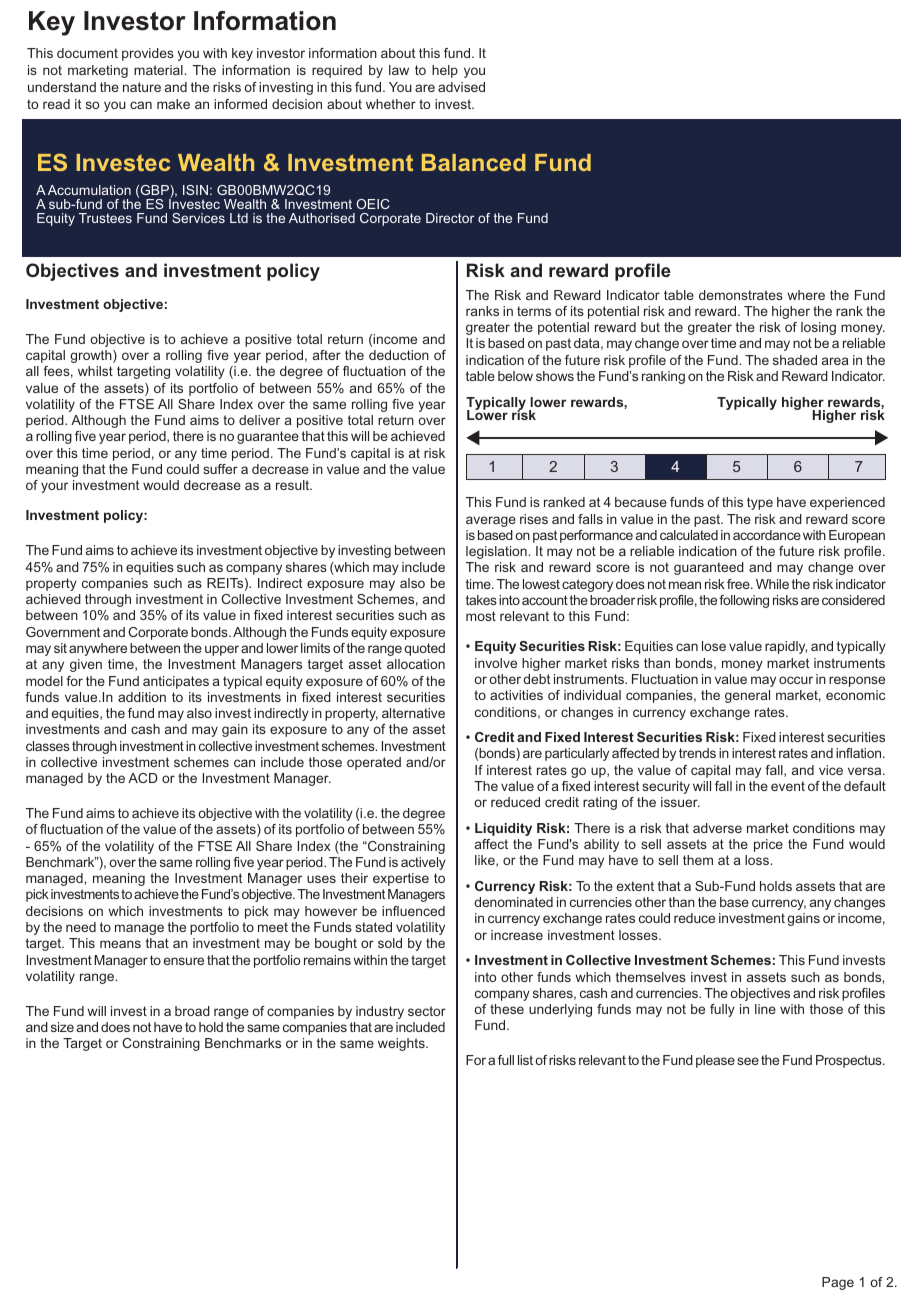  I want to click on size, so click(62, 1027).
